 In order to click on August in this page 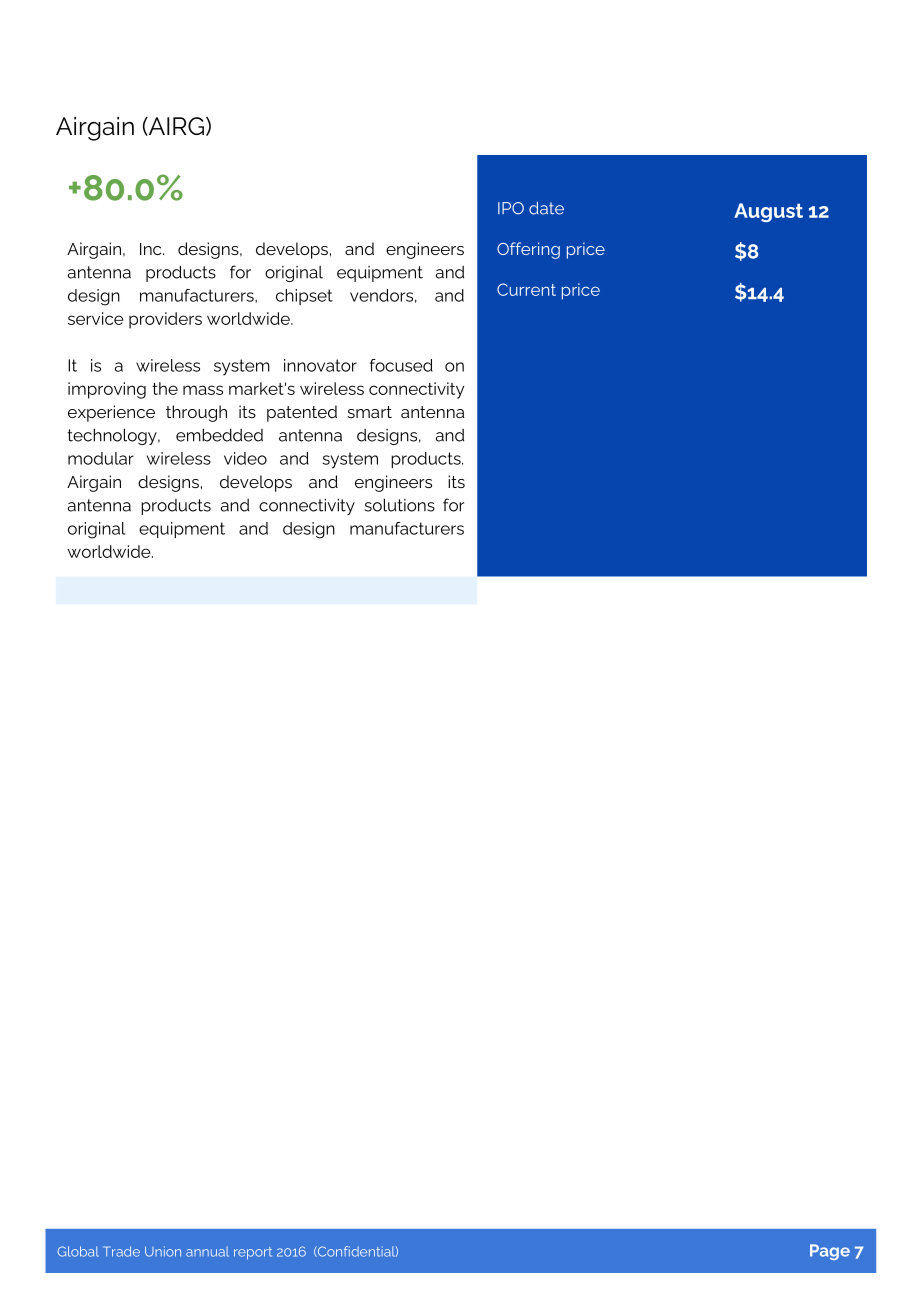, I will do `click(768, 212)`.
